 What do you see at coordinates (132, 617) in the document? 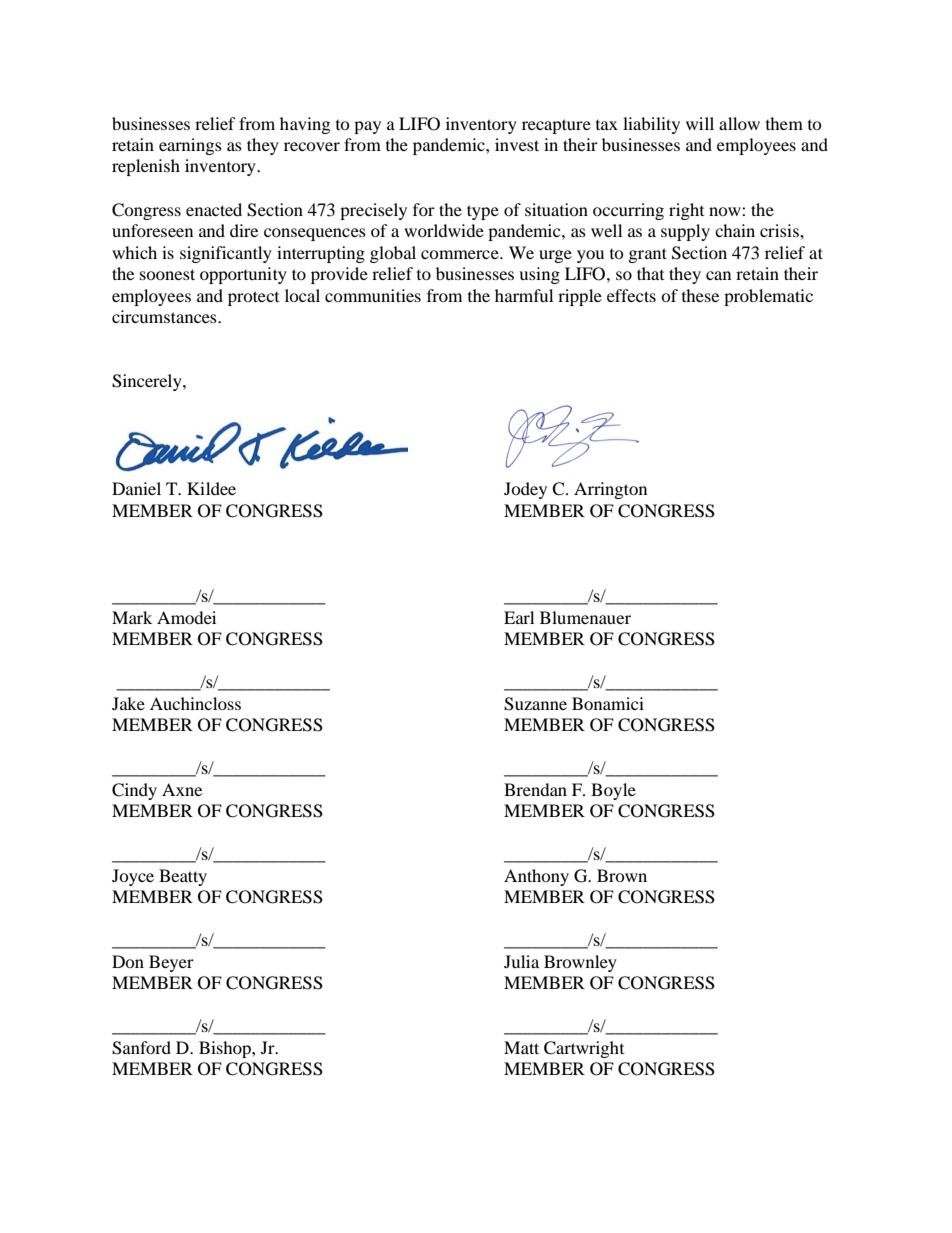
I see `Mark` at bounding box center [132, 617].
